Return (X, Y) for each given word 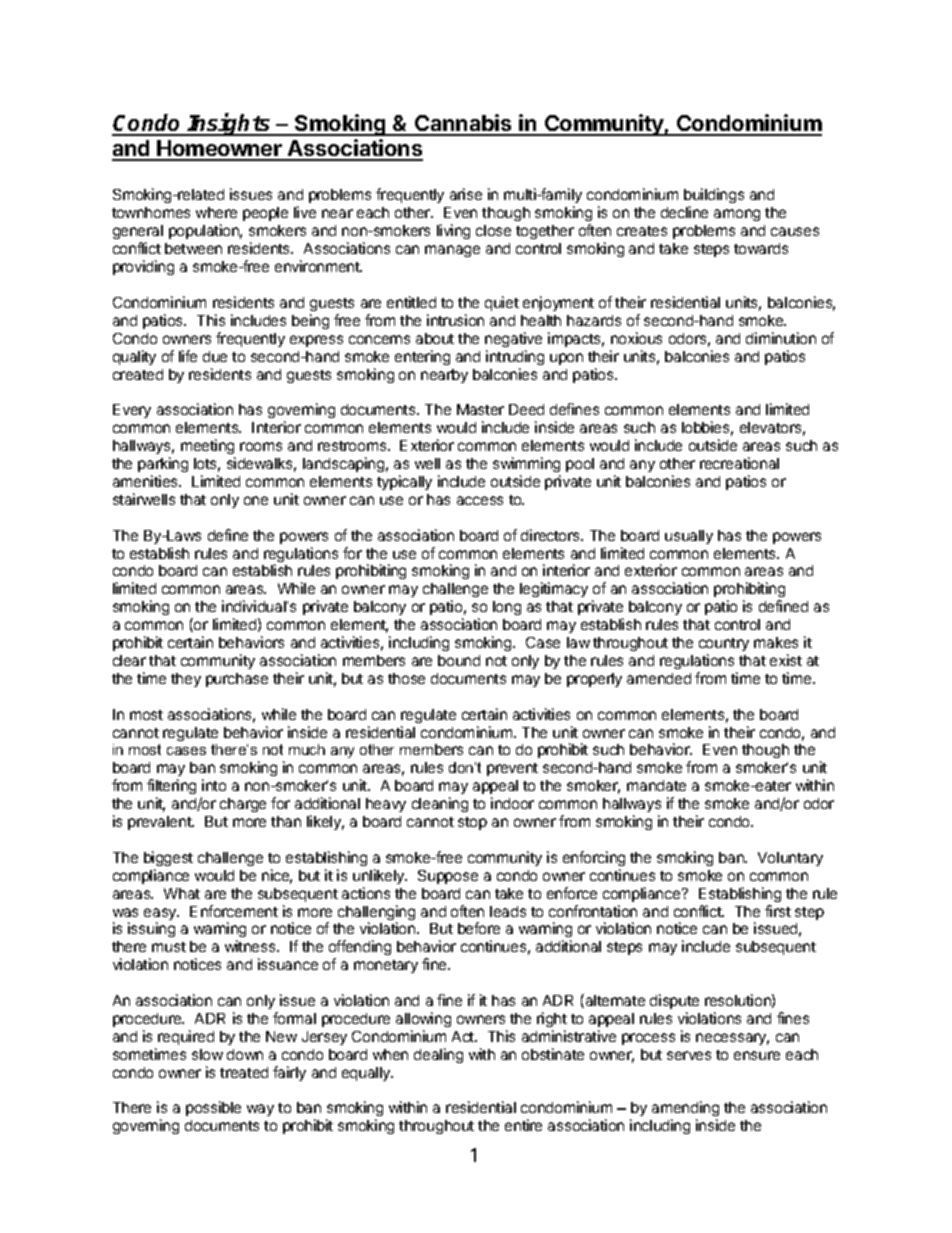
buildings (714, 197)
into (214, 785)
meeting (207, 446)
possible (213, 1108)
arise (466, 194)
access (480, 500)
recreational (739, 463)
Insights (230, 124)
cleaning (440, 804)
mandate (656, 785)
